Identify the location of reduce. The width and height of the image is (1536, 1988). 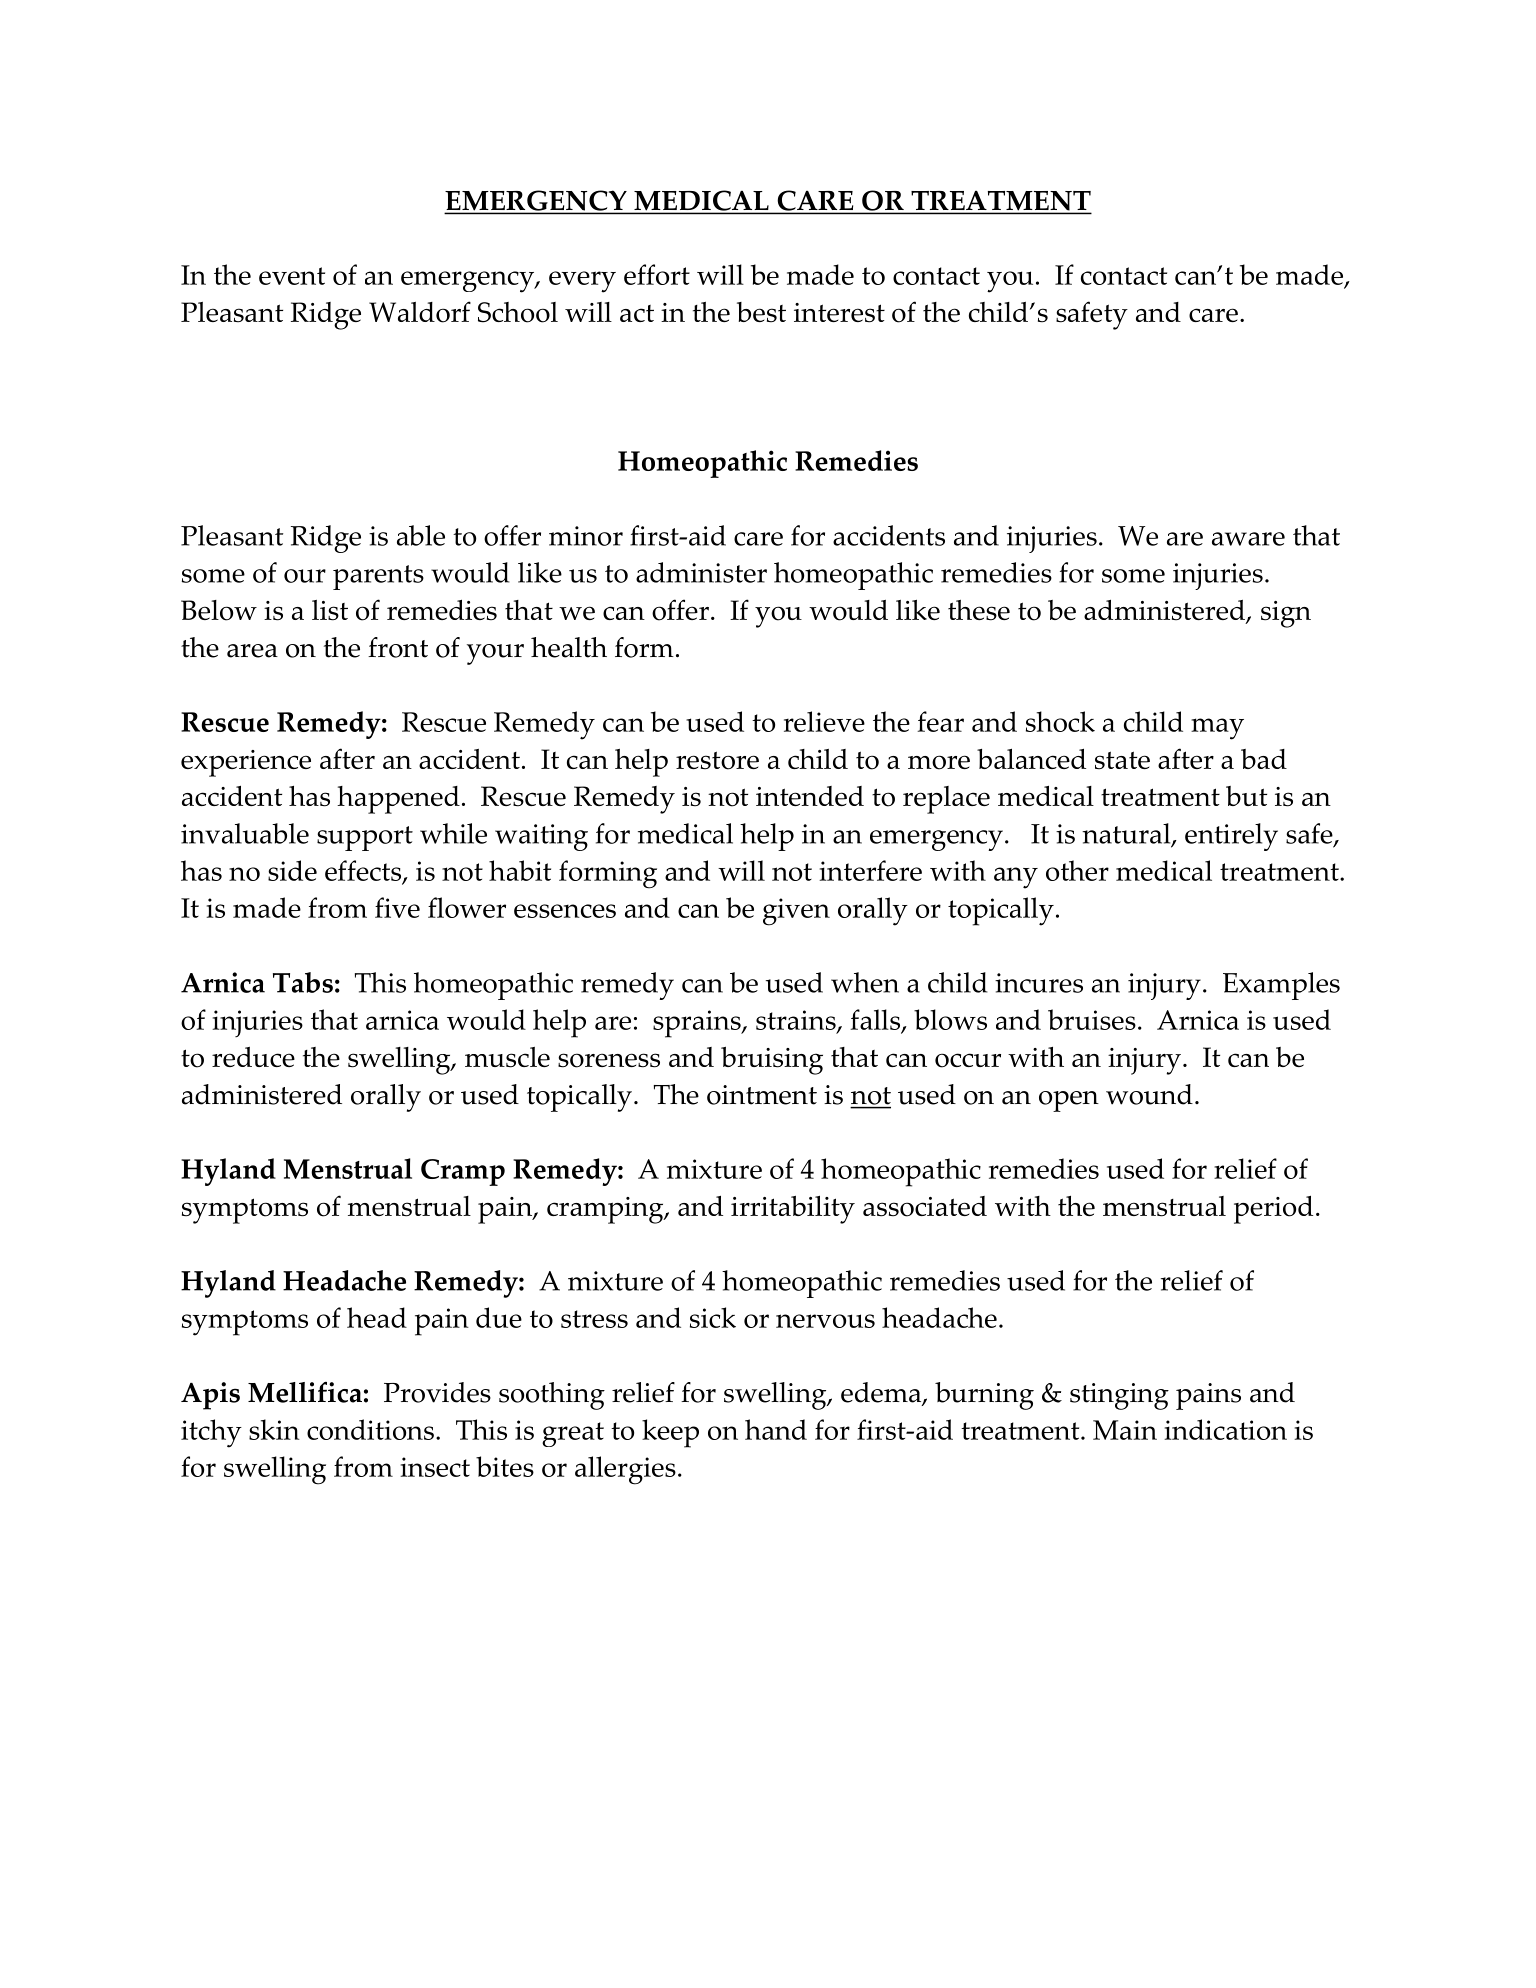
(253, 1057).
